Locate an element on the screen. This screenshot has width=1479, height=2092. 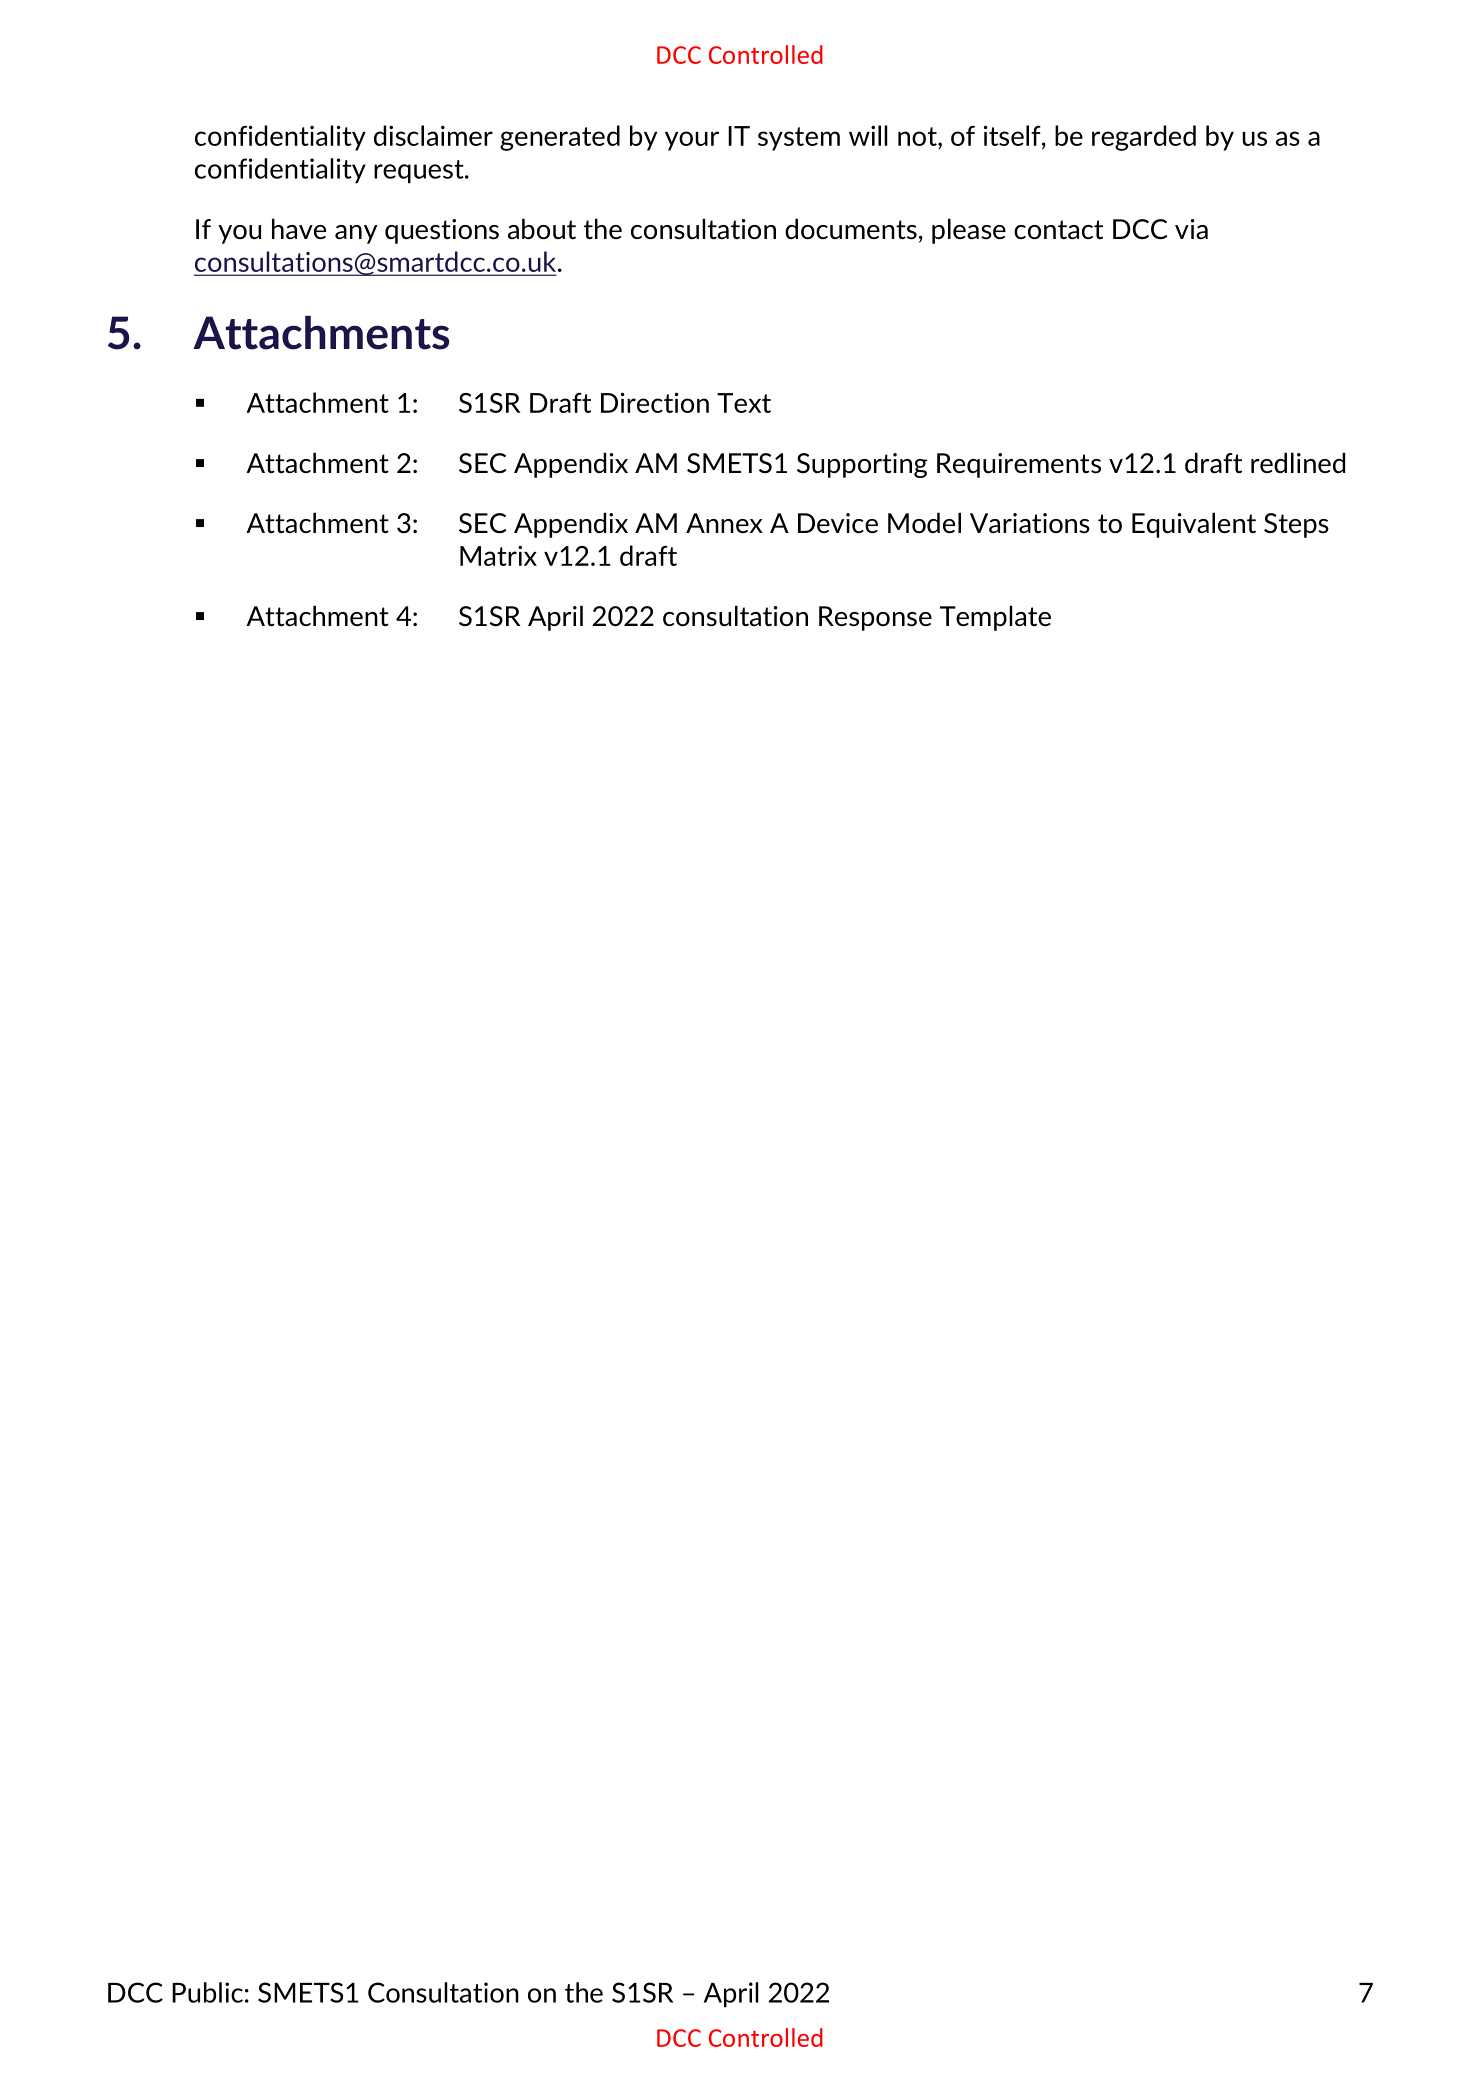
system is located at coordinates (799, 139).
